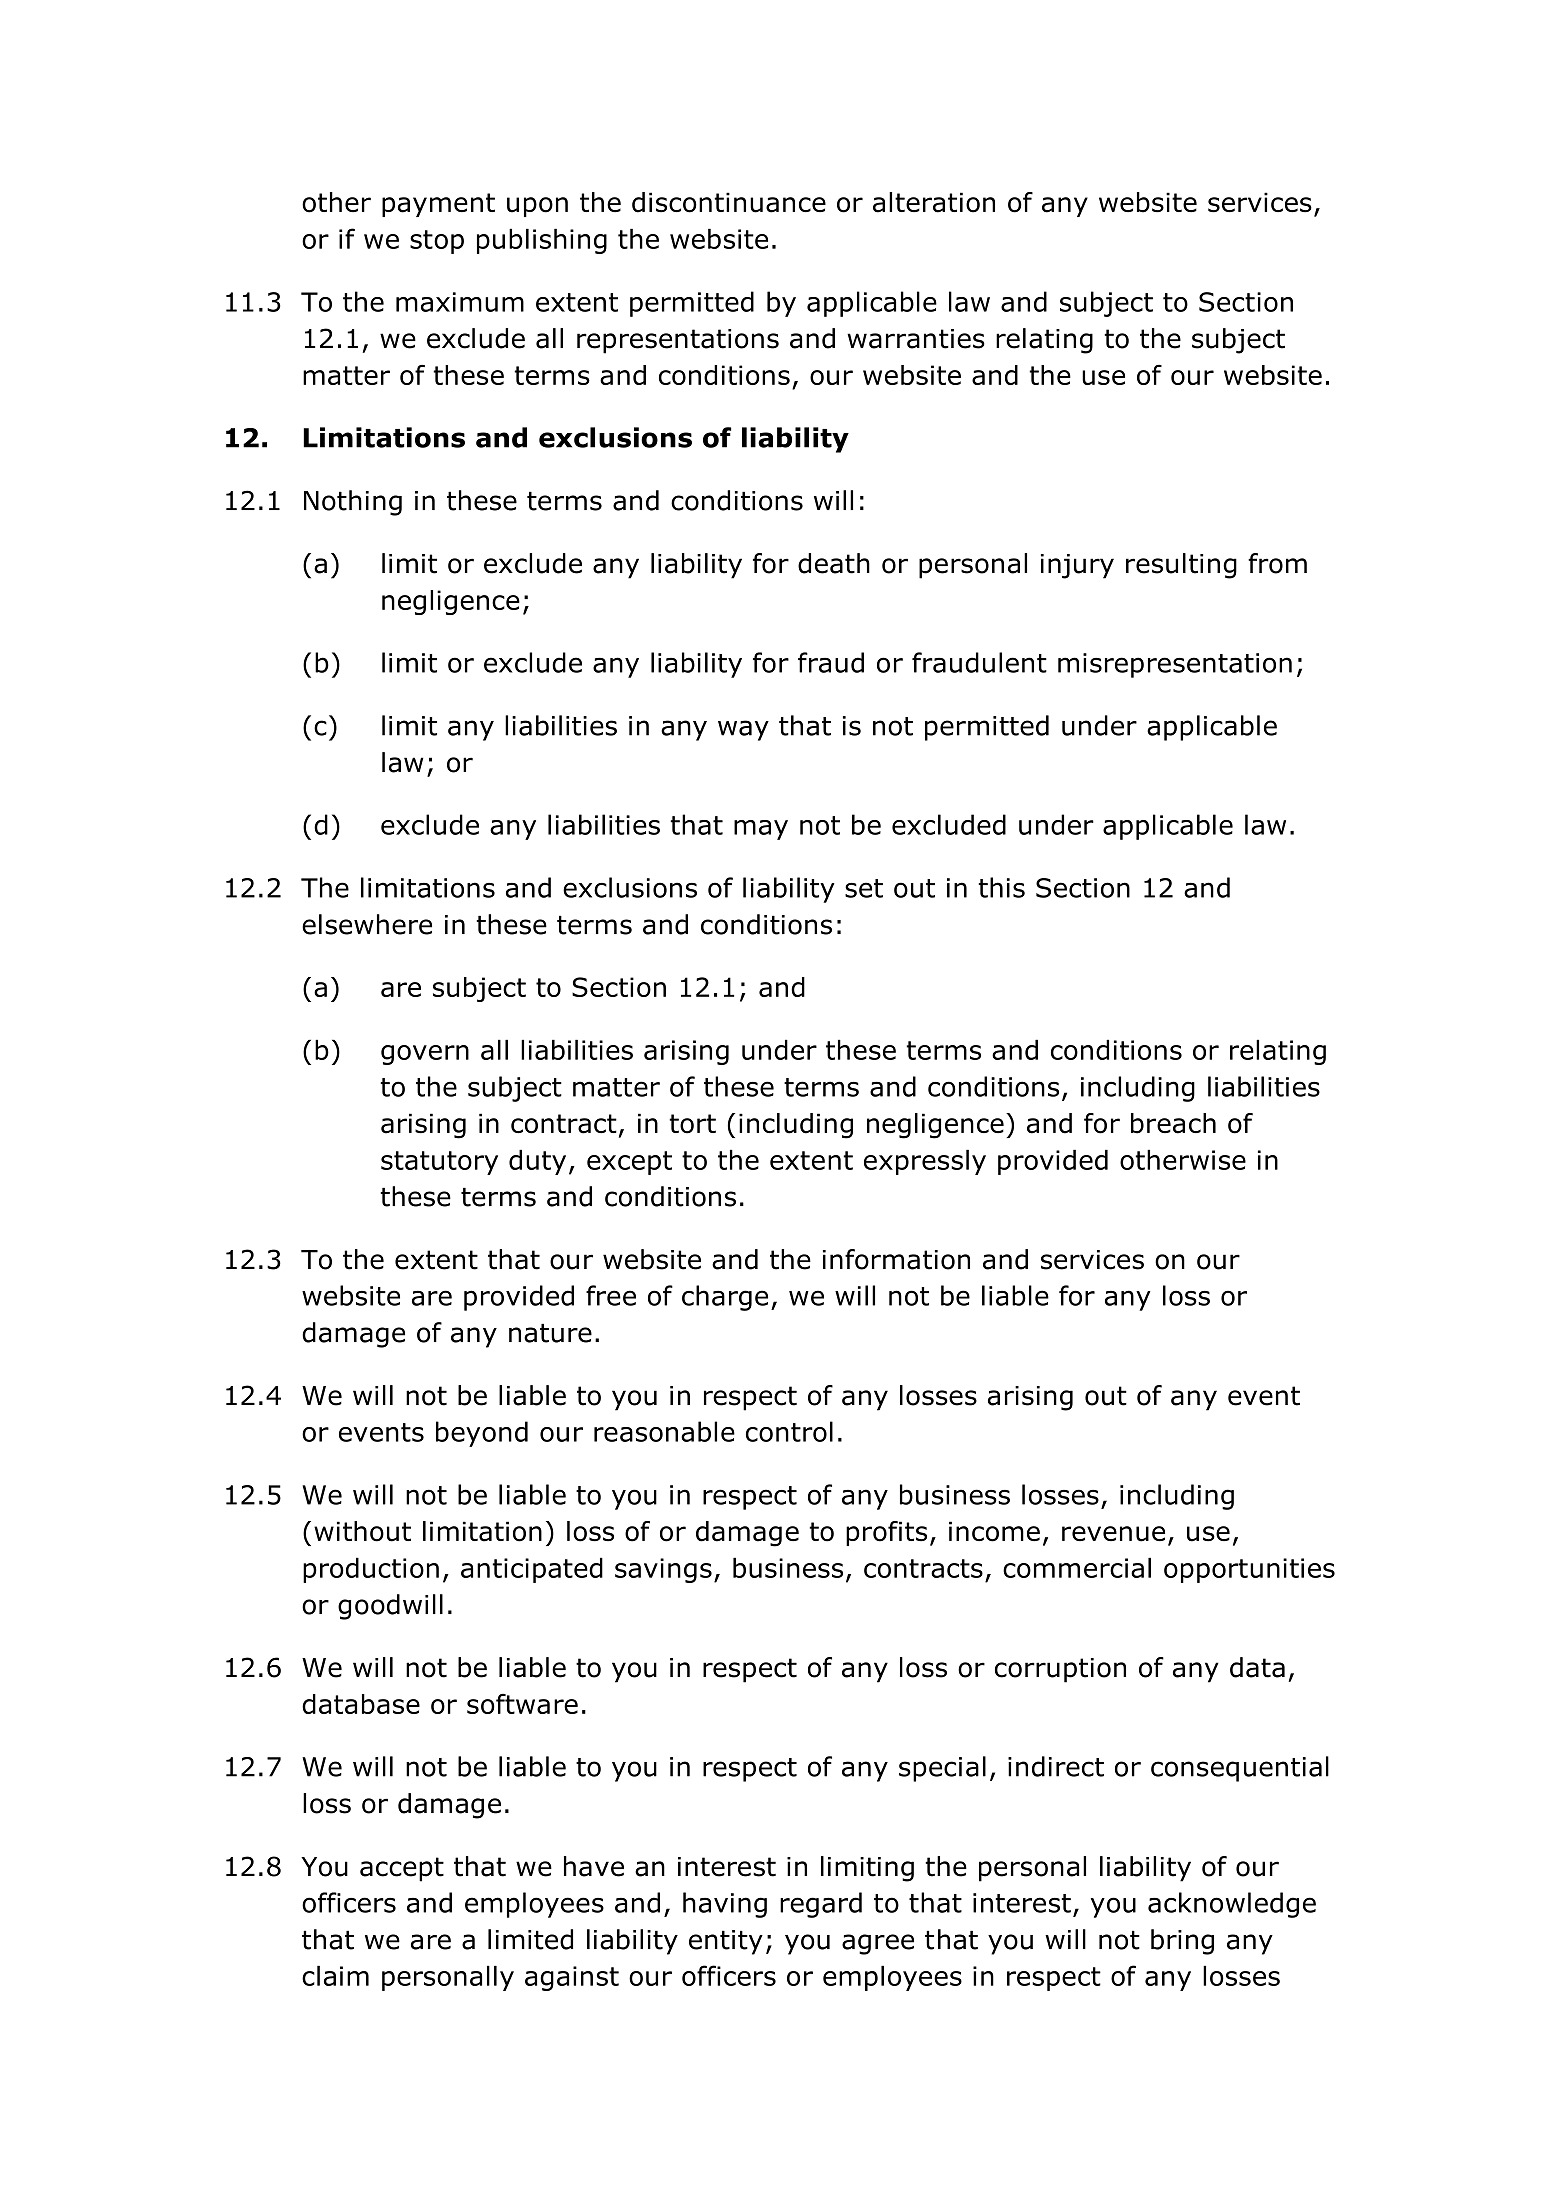 The width and height of the document is (1559, 2205). What do you see at coordinates (934, 202) in the document?
I see `alteration` at bounding box center [934, 202].
